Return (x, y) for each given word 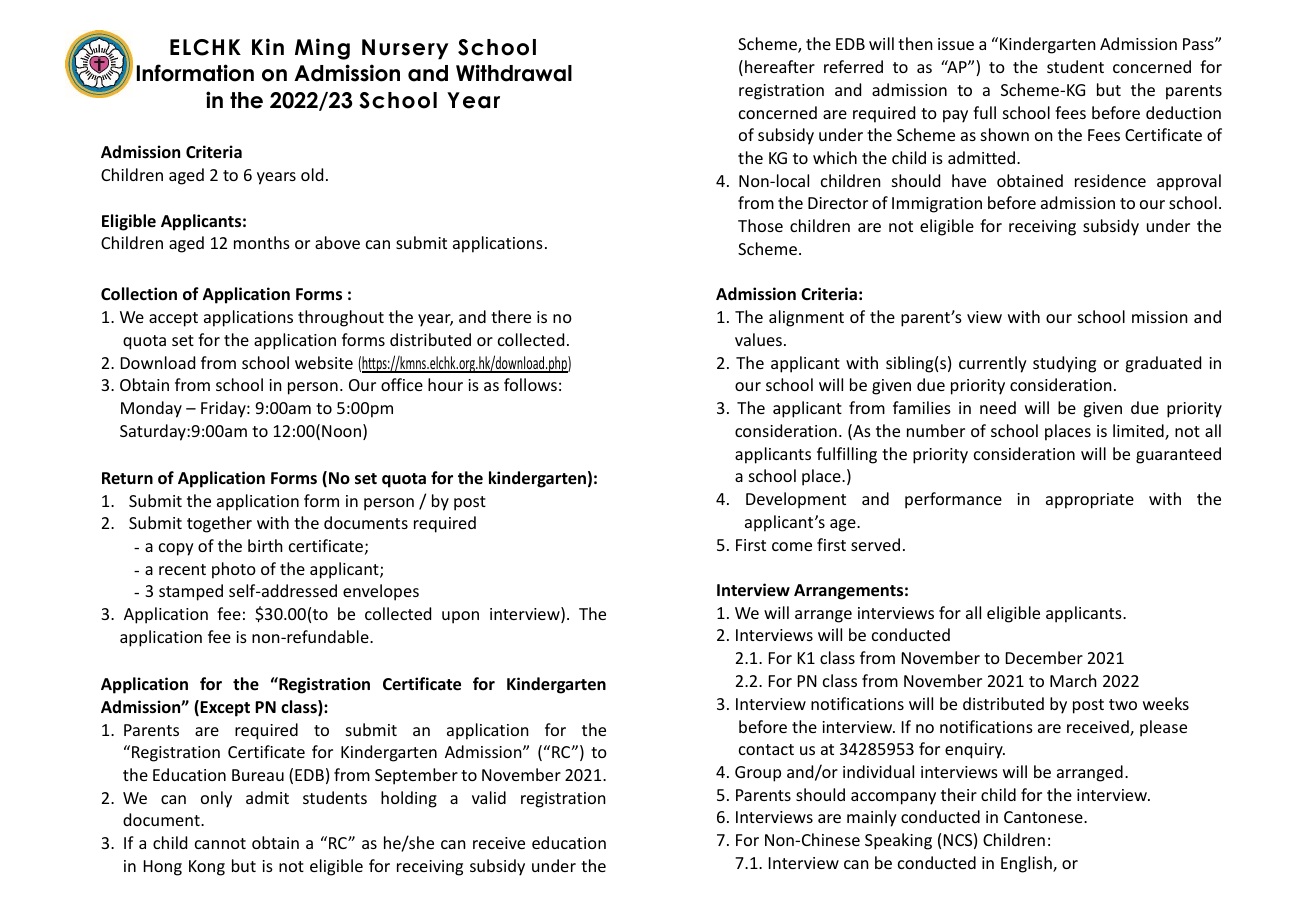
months (262, 242)
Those (760, 225)
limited (1139, 432)
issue (956, 44)
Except (225, 709)
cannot (220, 843)
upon (460, 617)
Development (796, 500)
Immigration (937, 205)
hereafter (780, 66)
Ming (322, 49)
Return (127, 478)
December (1044, 657)
